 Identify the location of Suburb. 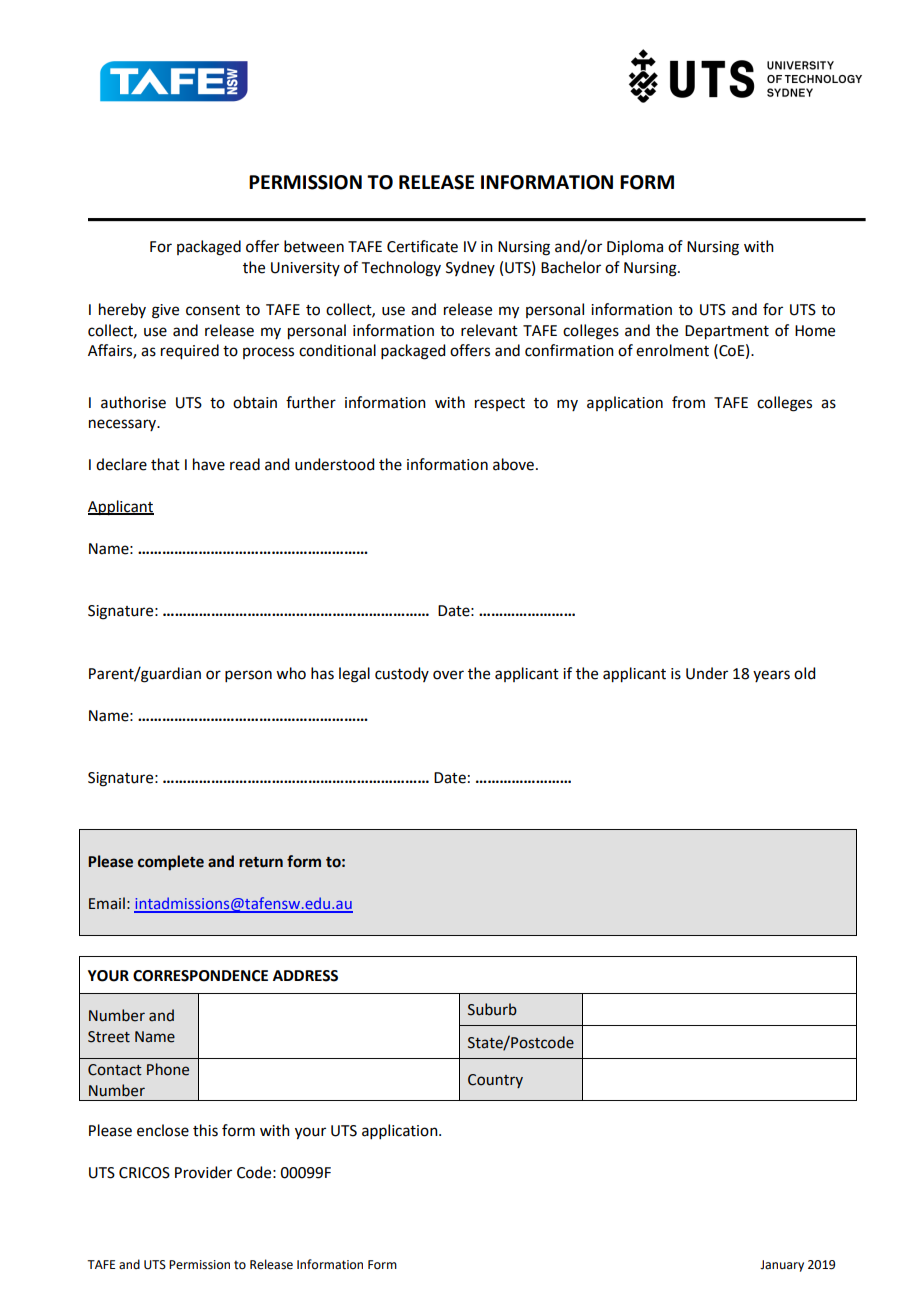
(492, 1009).
